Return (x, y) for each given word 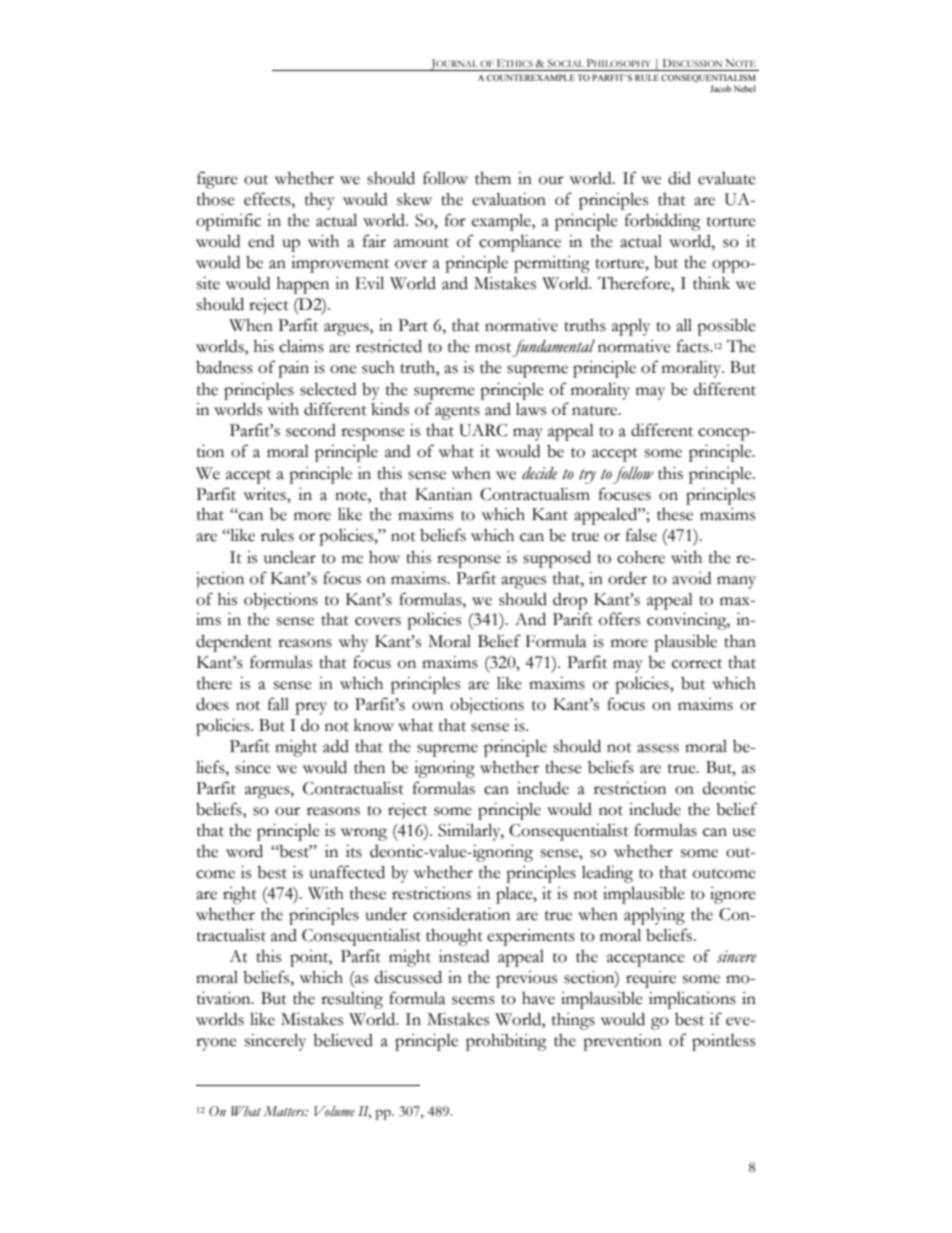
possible (726, 327)
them (493, 178)
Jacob (720, 88)
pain (293, 369)
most (493, 348)
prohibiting (506, 1042)
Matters (286, 1111)
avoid (691, 578)
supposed (557, 559)
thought (454, 937)
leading (607, 874)
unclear (290, 557)
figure (217, 180)
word (244, 851)
